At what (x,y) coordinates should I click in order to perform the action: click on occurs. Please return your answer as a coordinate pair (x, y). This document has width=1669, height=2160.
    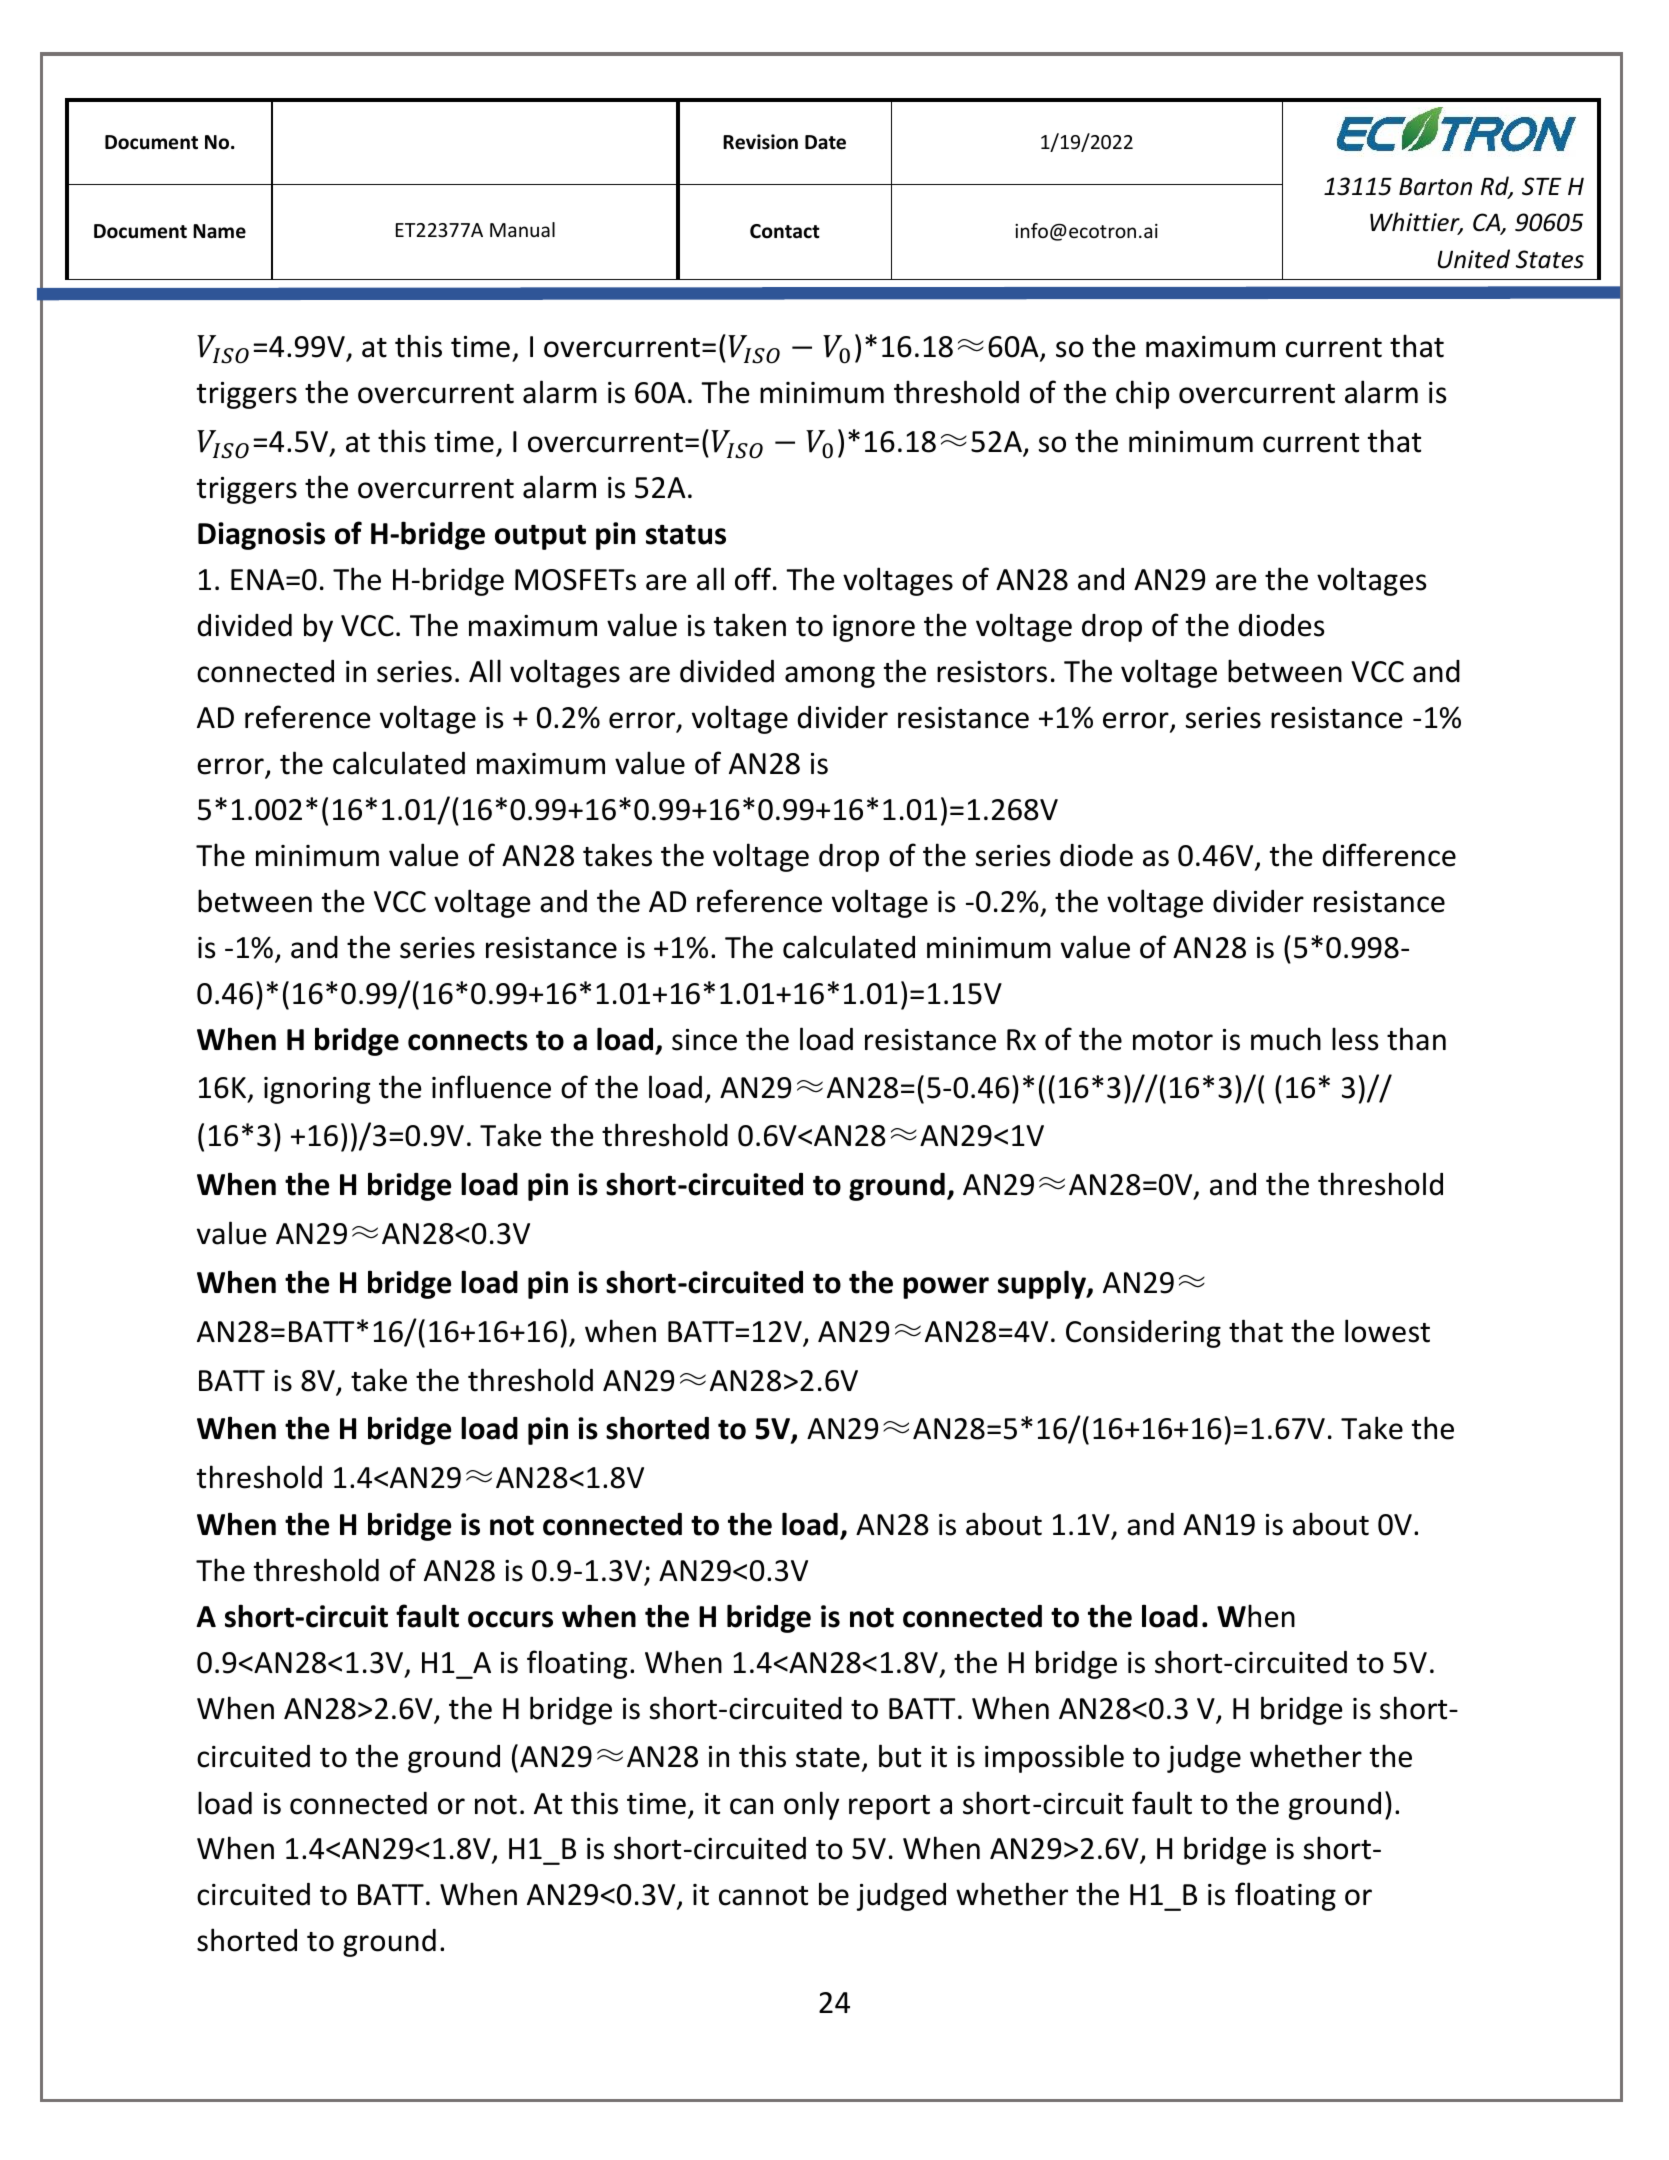
    Looking at the image, I should click on (510, 1619).
